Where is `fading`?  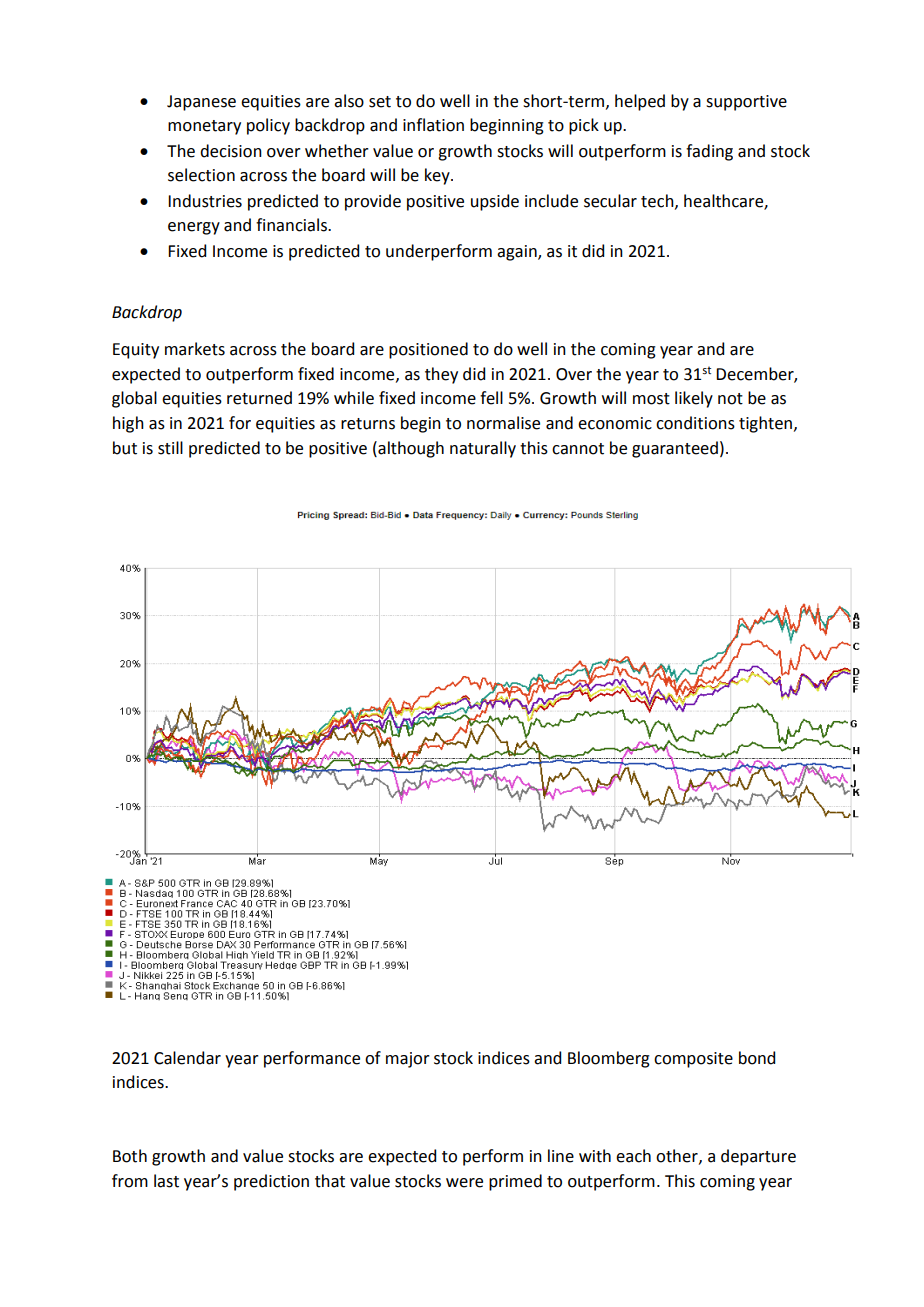 fading is located at coordinates (709, 152).
